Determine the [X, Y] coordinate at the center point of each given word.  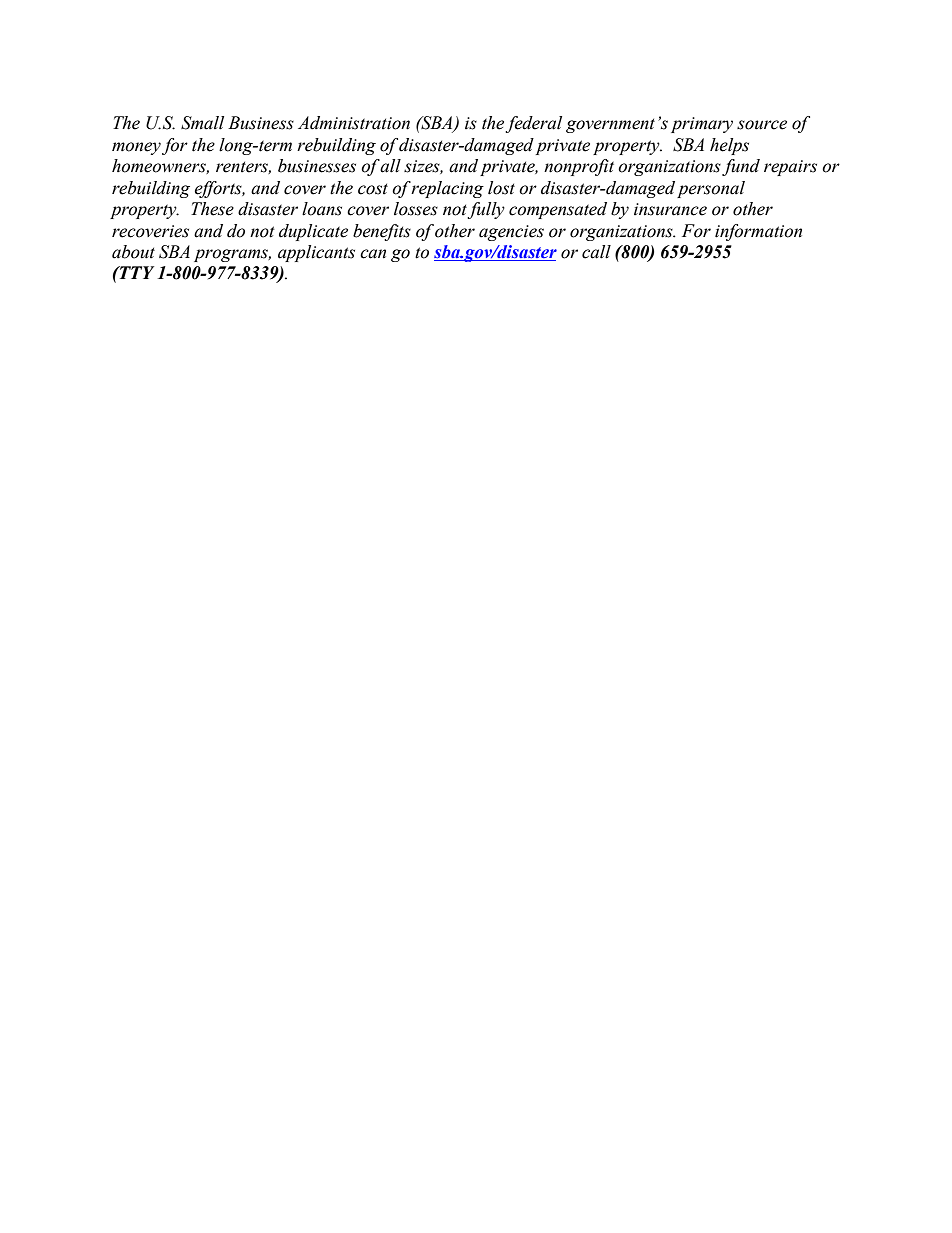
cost [373, 189]
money [136, 148]
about [133, 252]
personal [711, 189]
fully [486, 210]
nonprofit [579, 167]
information [758, 232]
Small [202, 123]
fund [741, 167]
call [596, 252]
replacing [447, 189]
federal [533, 124]
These [212, 209]
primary [702, 125]
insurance [670, 209]
